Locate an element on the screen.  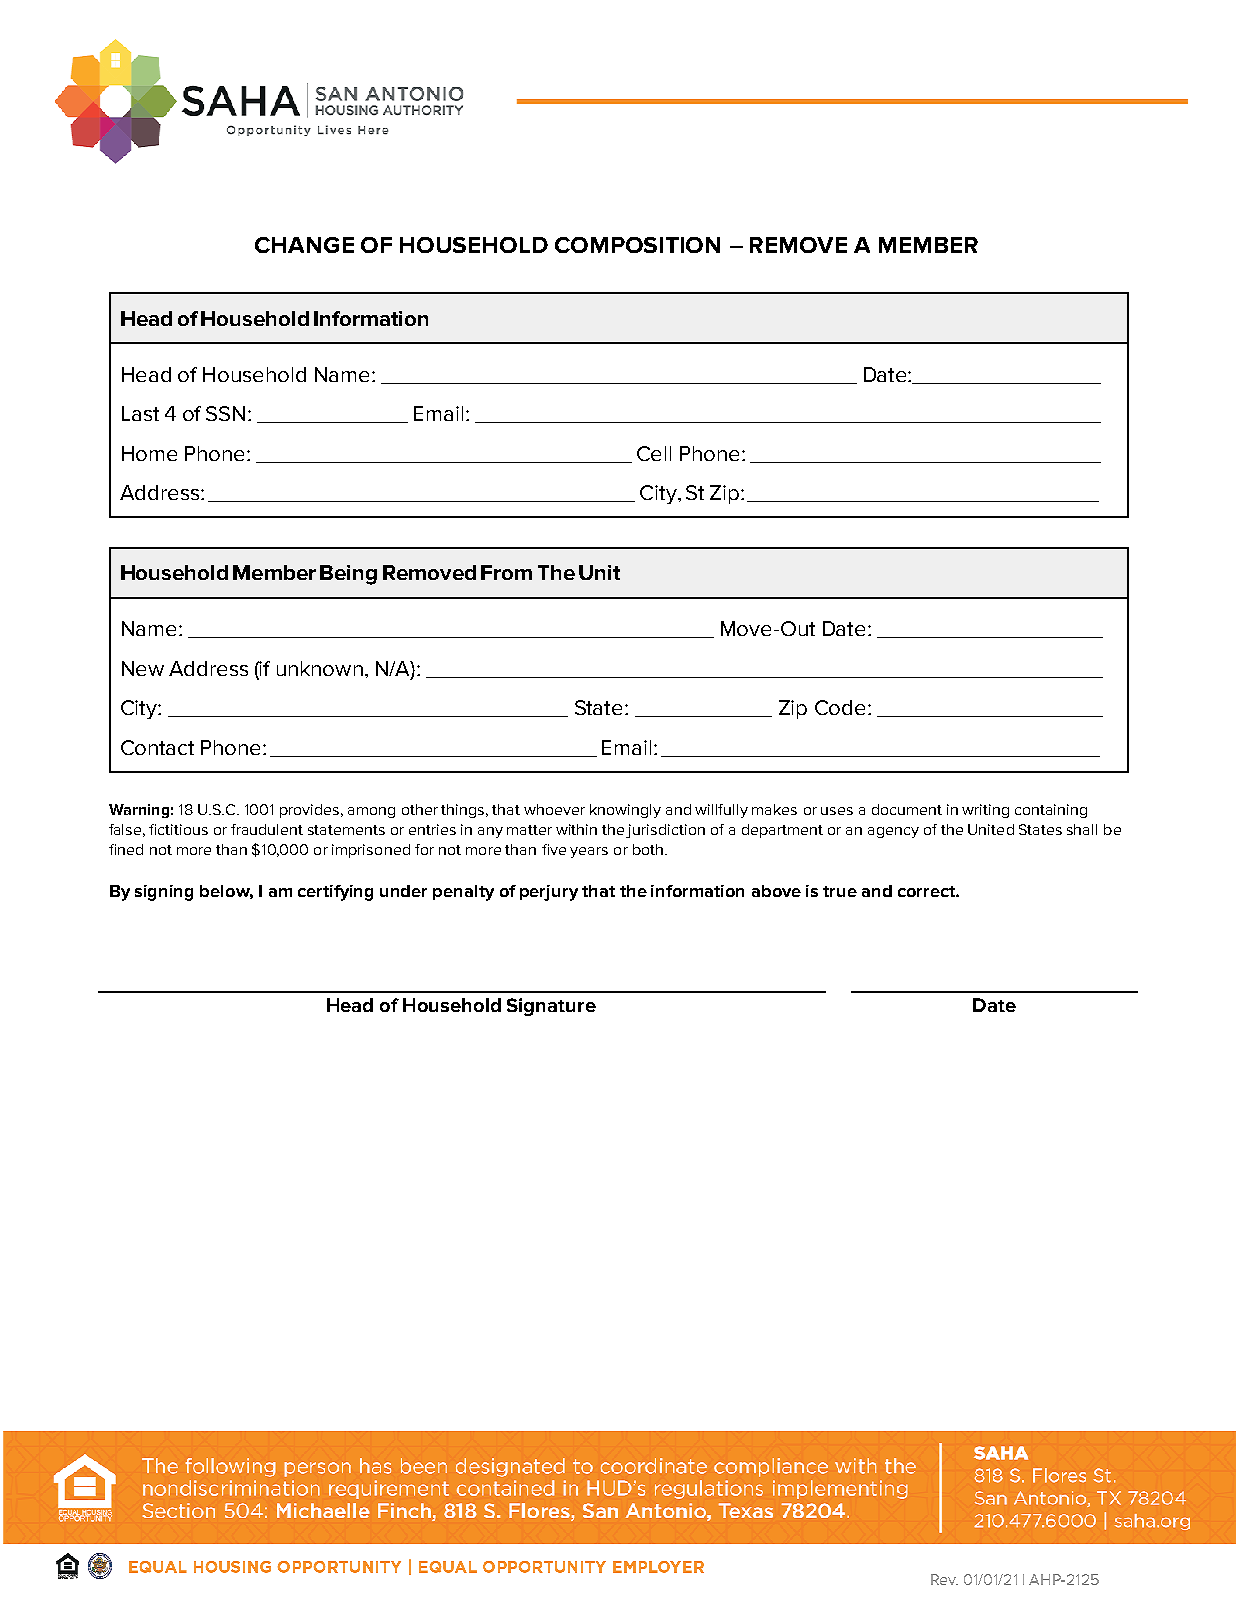
Rev is located at coordinates (944, 1579).
